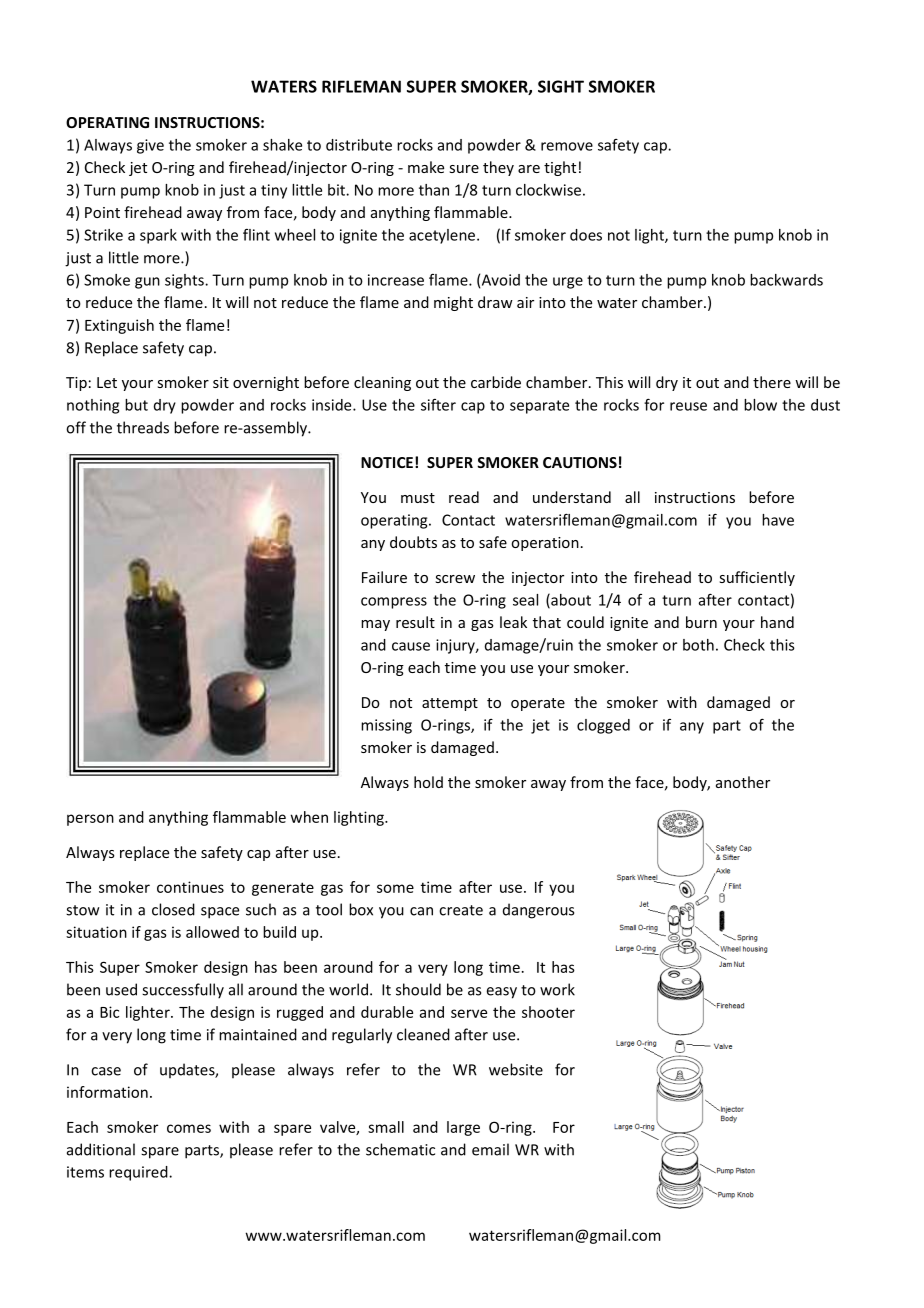 The width and height of the screenshot is (924, 1308). Describe the element at coordinates (150, 146) in the screenshot. I see `give` at that location.
